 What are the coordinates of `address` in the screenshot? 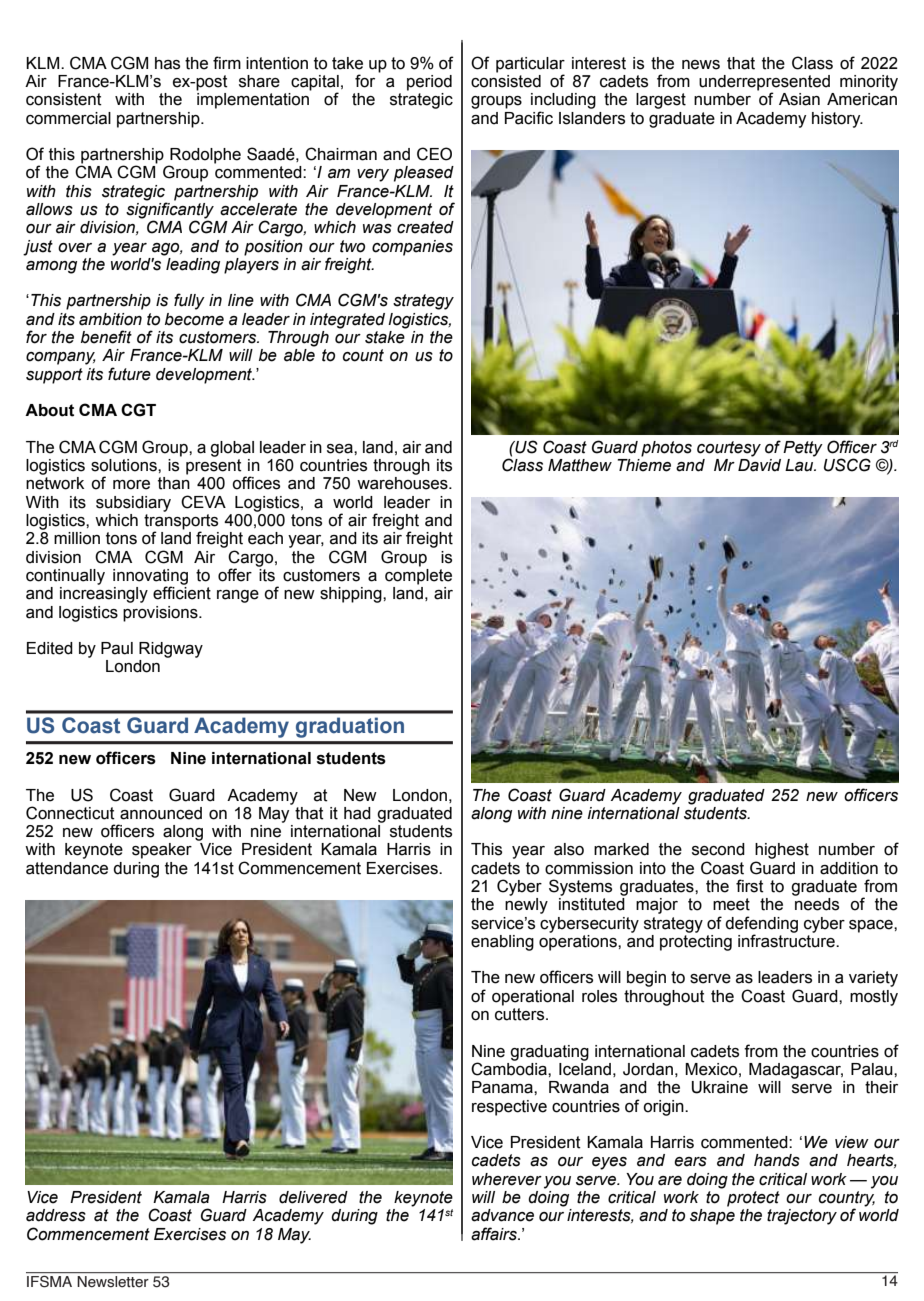 It's located at (56, 1215).
